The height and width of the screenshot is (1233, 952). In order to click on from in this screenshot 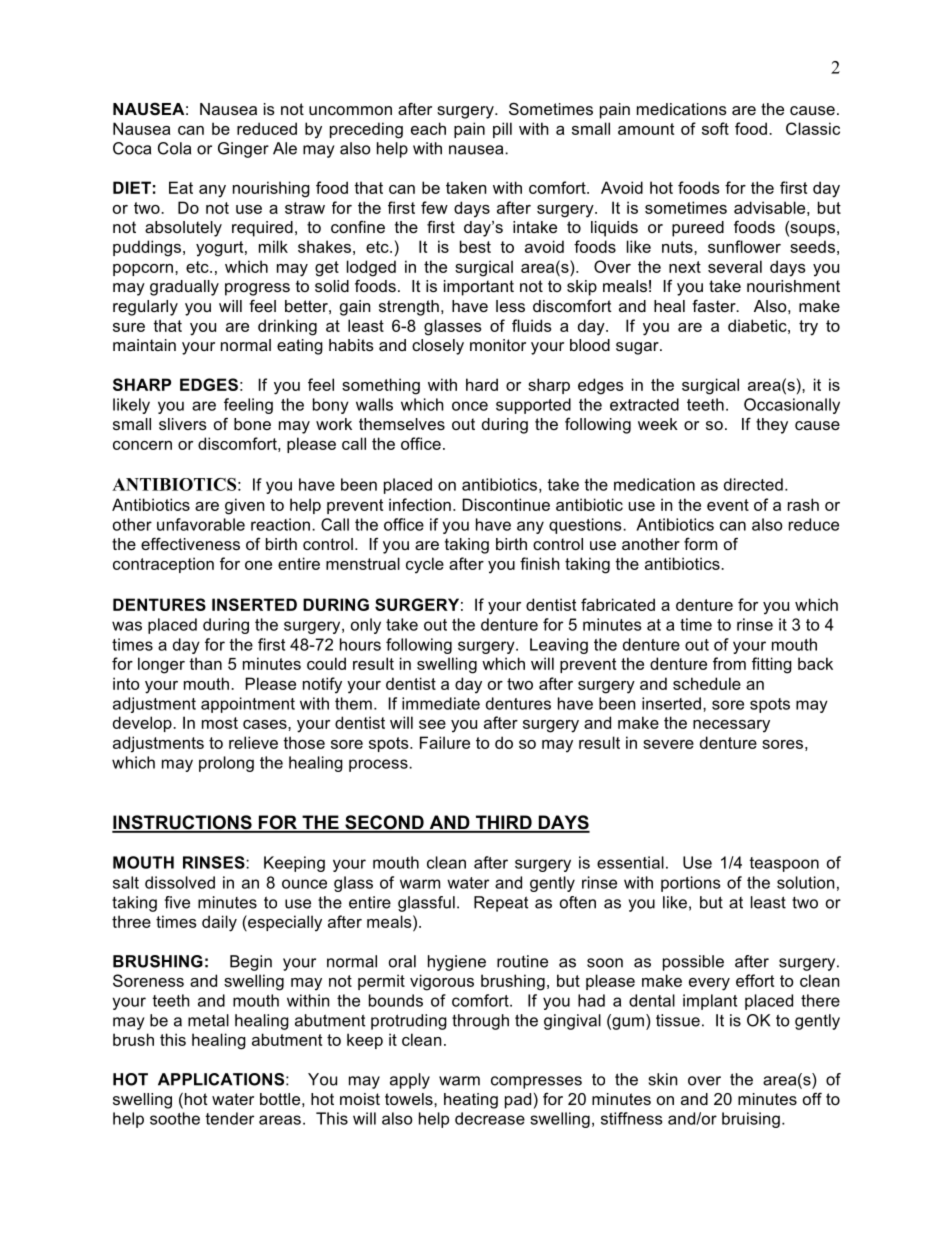, I will do `click(729, 663)`.
